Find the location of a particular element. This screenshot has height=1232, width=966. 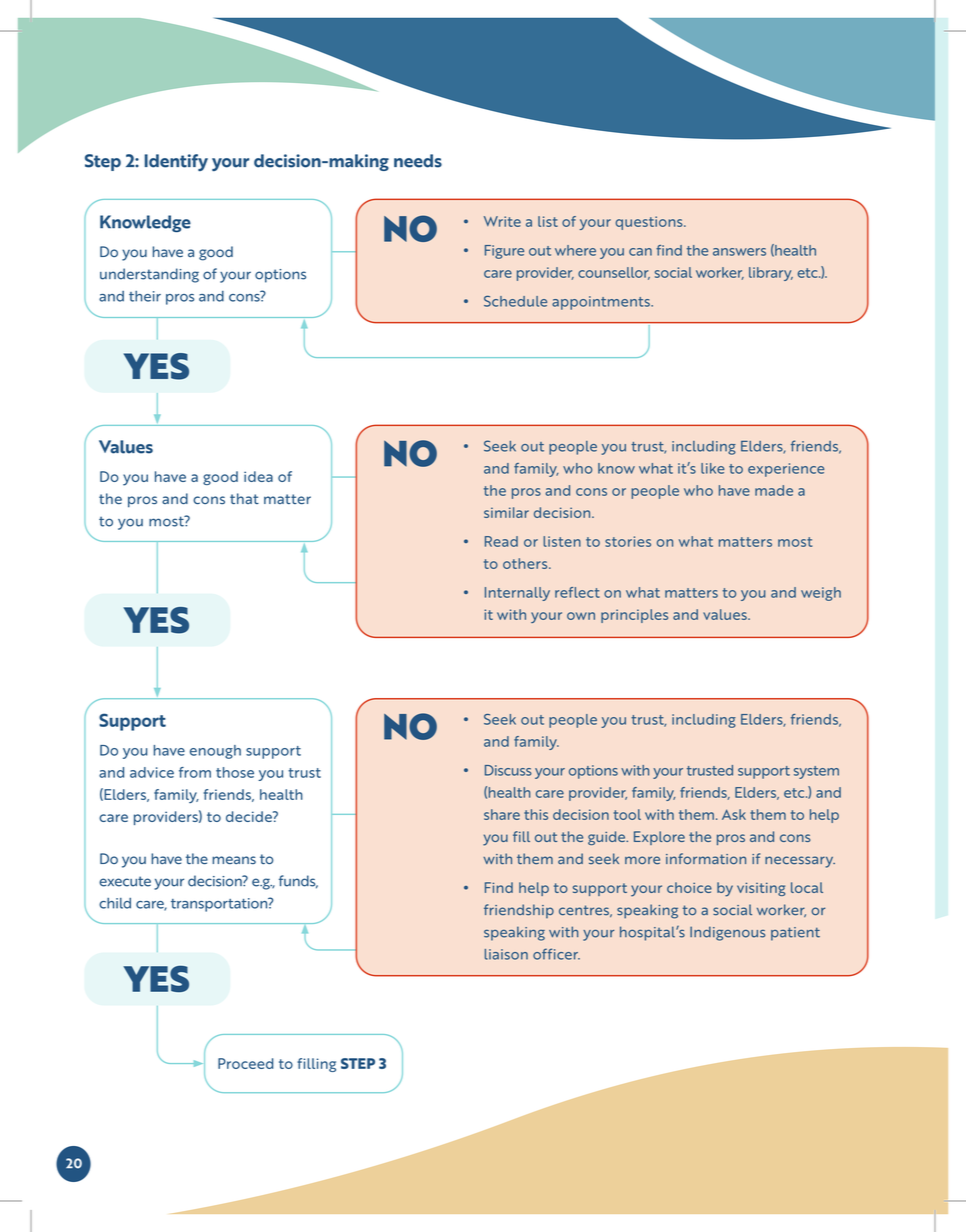

Proceed is located at coordinates (245, 1063).
